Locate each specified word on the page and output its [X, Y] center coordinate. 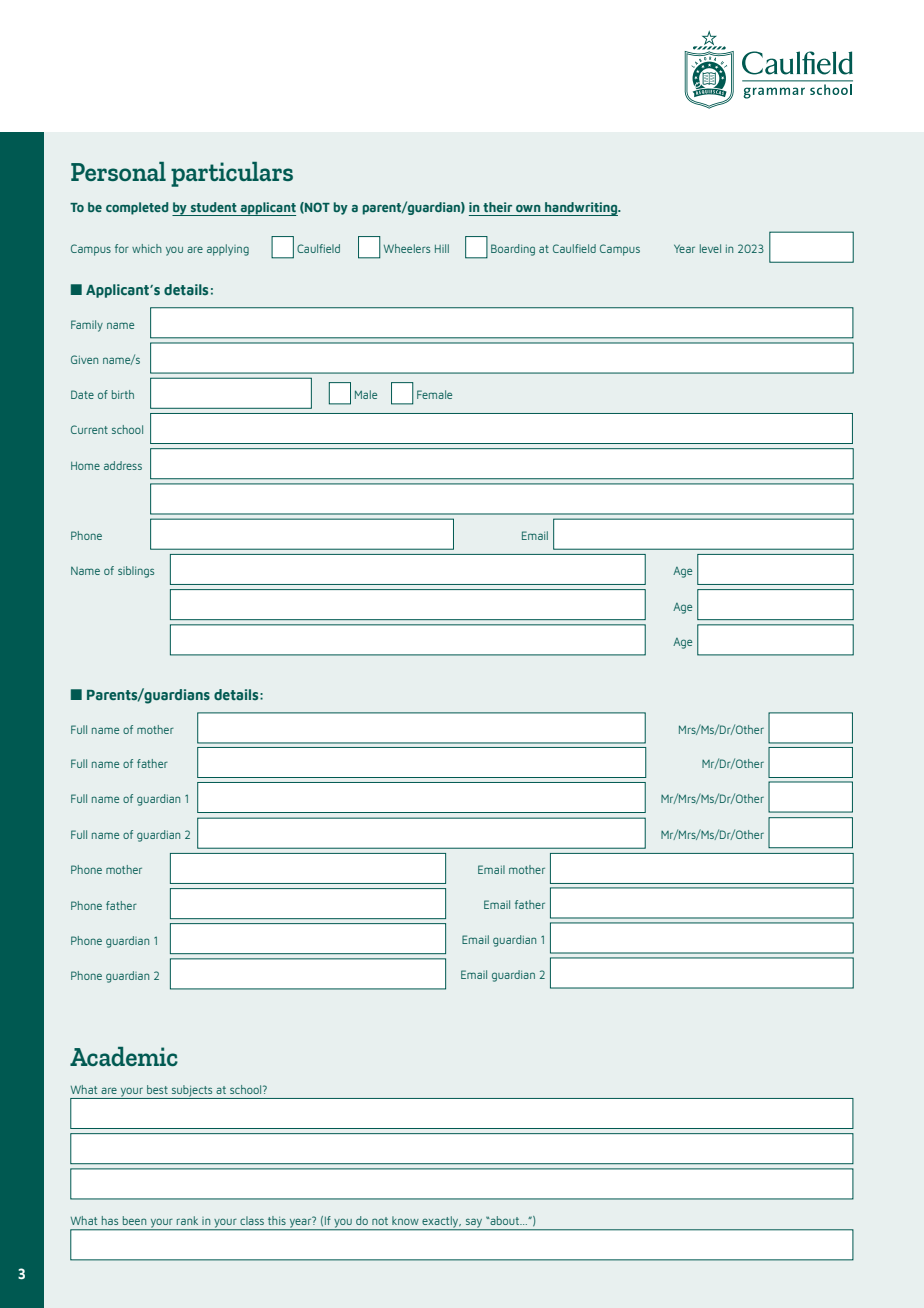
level [710, 248]
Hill [442, 248]
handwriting [581, 209]
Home [85, 466]
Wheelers [407, 248]
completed [137, 208]
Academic [124, 1056]
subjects [192, 1091]
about [504, 1220]
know [405, 1220]
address [123, 465]
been [134, 1220]
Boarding [513, 250]
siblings [136, 572]
